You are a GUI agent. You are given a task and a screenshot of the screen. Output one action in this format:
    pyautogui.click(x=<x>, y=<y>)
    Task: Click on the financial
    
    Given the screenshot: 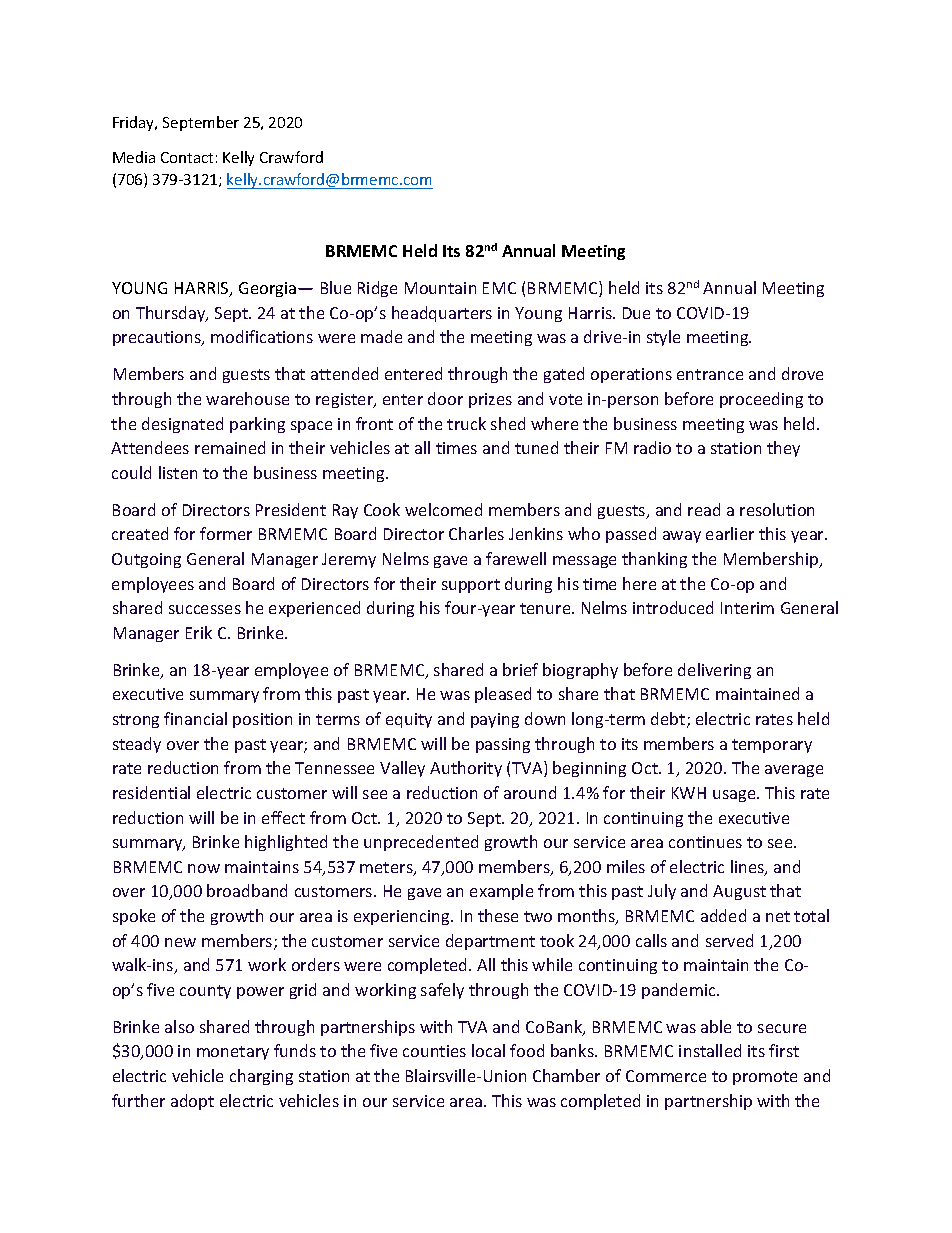 What is the action you would take?
    pyautogui.click(x=195, y=718)
